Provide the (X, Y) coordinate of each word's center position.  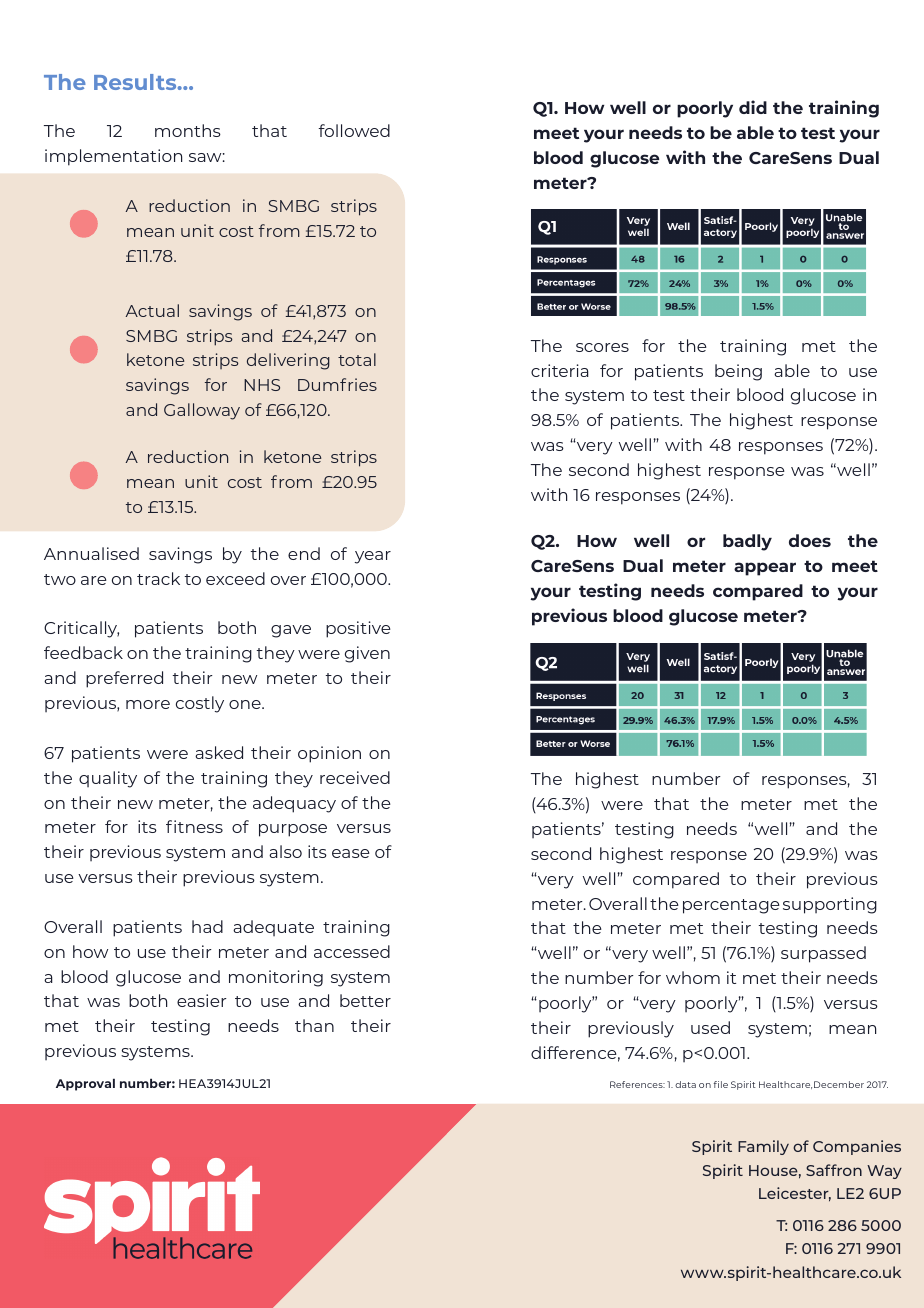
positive (358, 629)
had (207, 926)
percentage (731, 906)
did (753, 107)
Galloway (202, 411)
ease (351, 853)
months (188, 130)
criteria (560, 370)
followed (354, 130)
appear (765, 569)
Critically (81, 629)
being (738, 372)
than (314, 1025)
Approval (85, 1084)
